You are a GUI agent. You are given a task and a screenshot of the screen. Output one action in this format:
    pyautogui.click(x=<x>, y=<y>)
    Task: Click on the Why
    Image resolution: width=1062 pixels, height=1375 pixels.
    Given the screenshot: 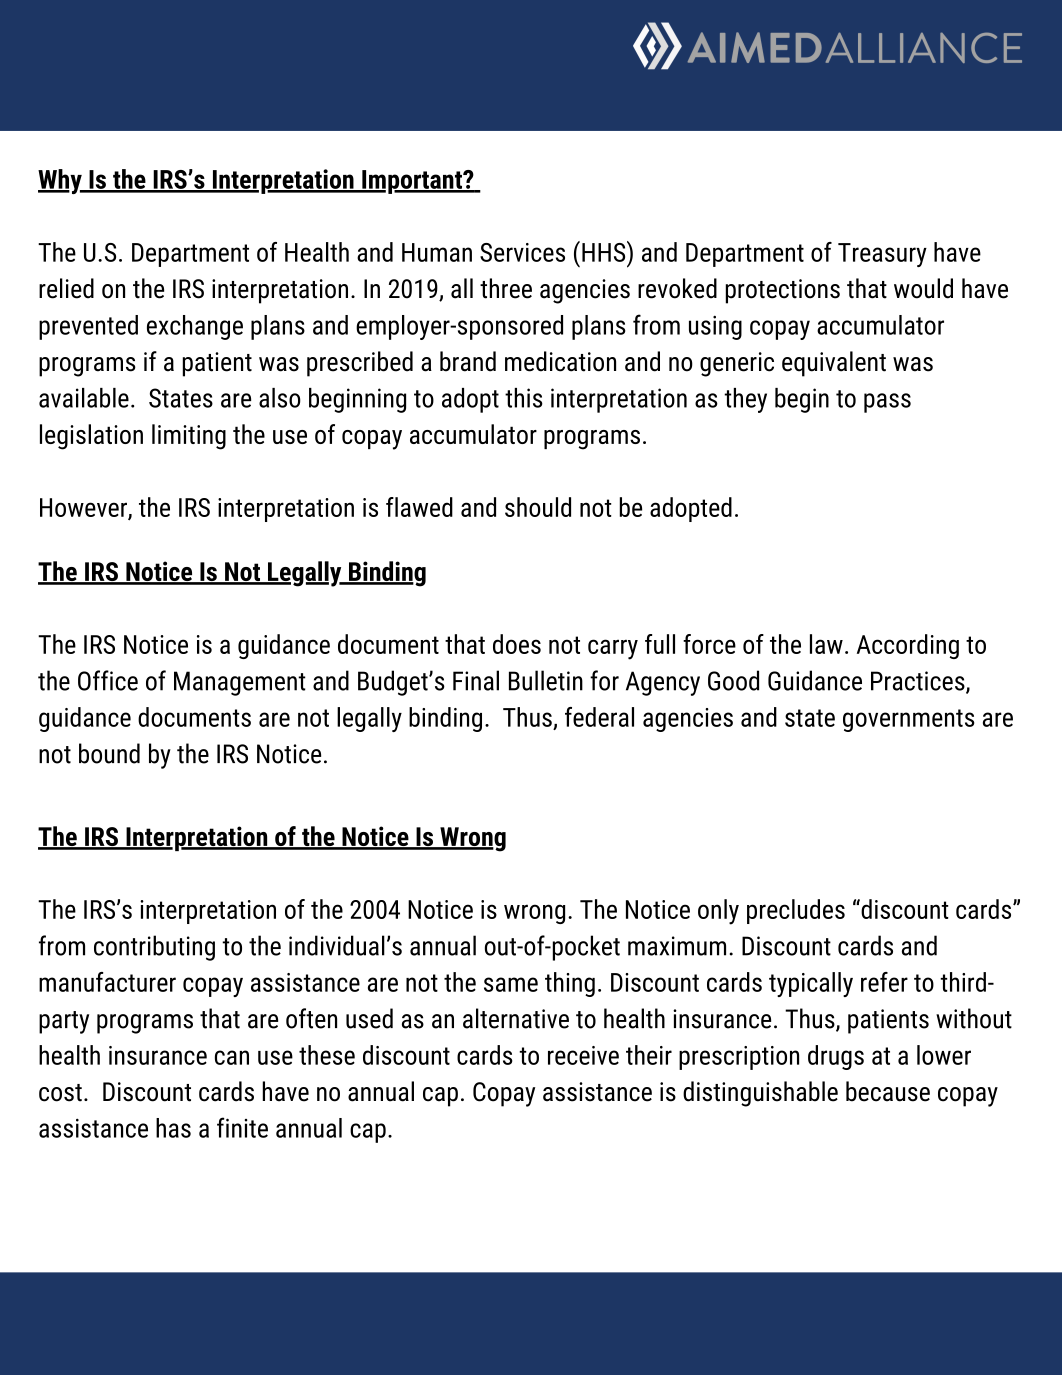 What is the action you would take?
    pyautogui.click(x=61, y=181)
